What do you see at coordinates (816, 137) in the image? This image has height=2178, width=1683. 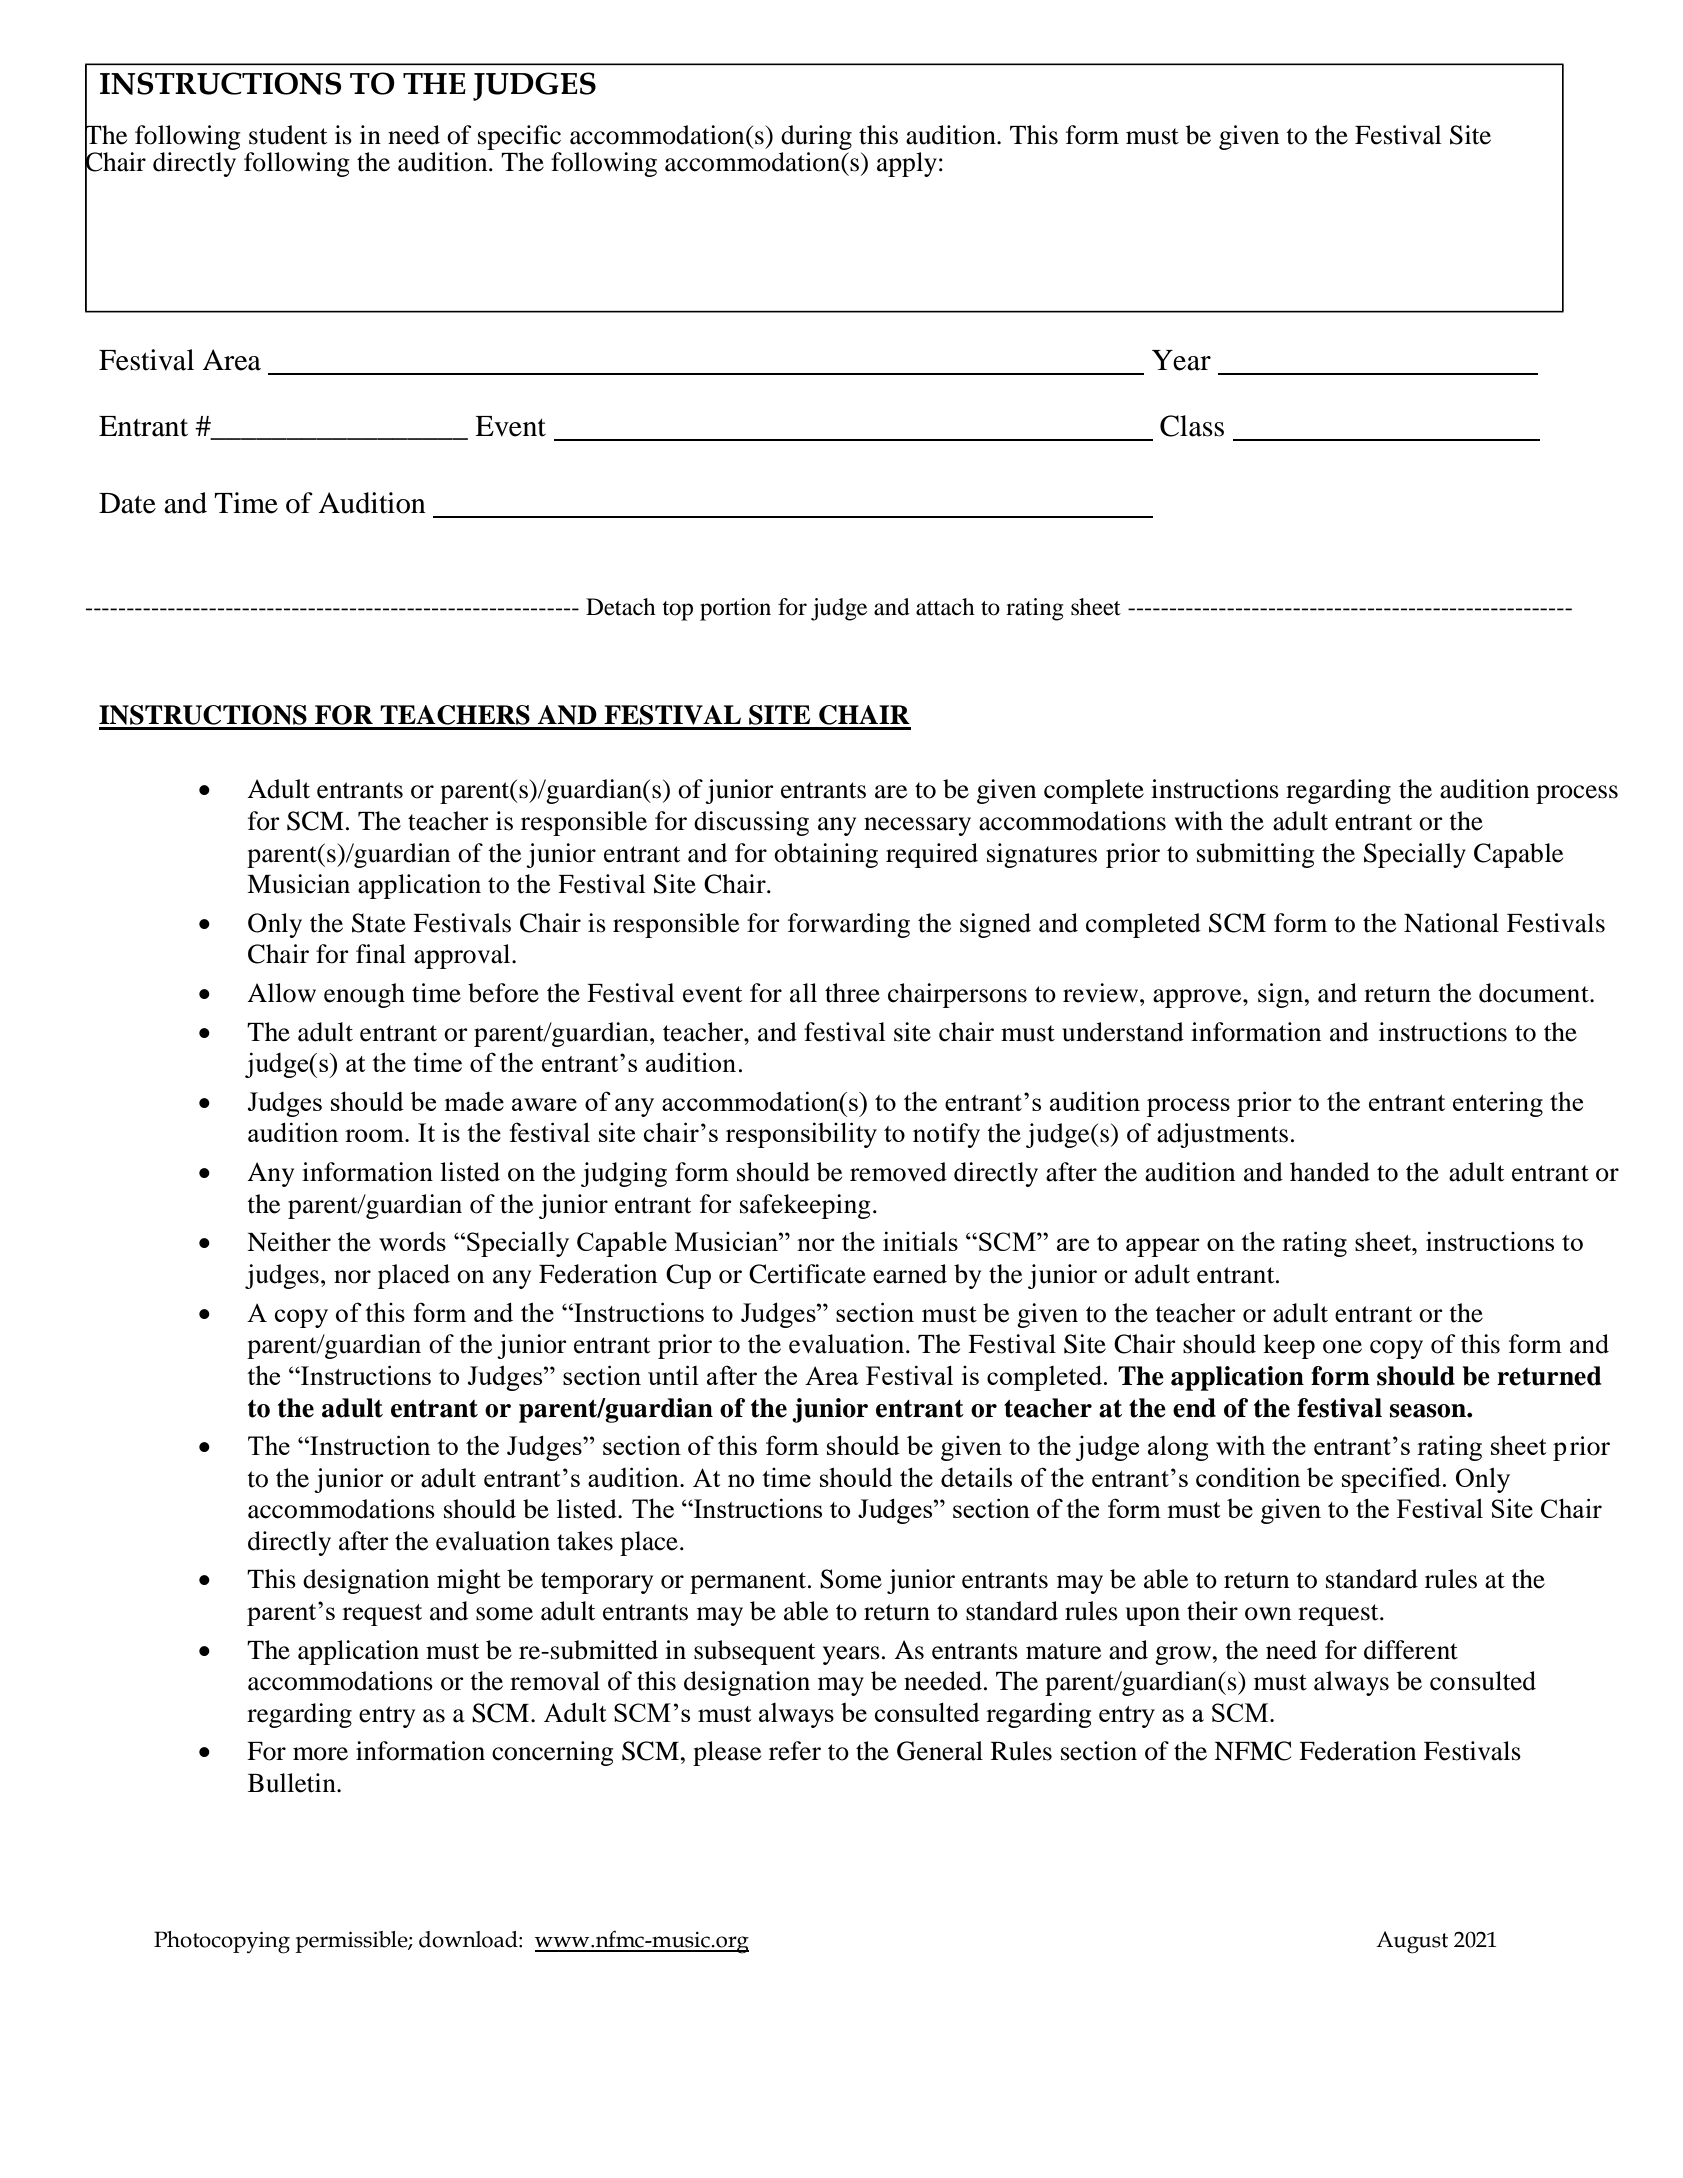 I see `during` at bounding box center [816, 137].
